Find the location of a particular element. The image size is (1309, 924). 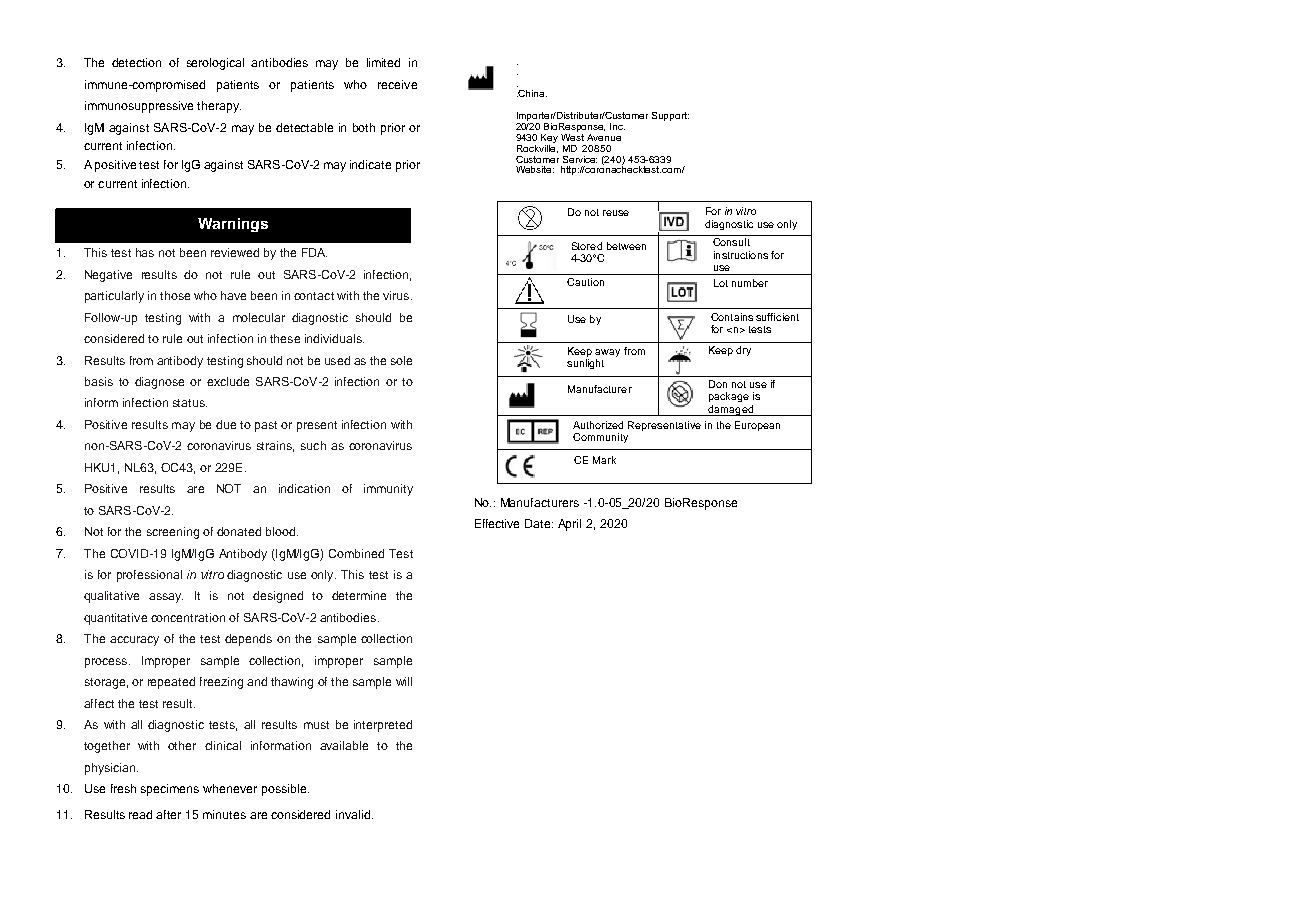

receive is located at coordinates (397, 84).
